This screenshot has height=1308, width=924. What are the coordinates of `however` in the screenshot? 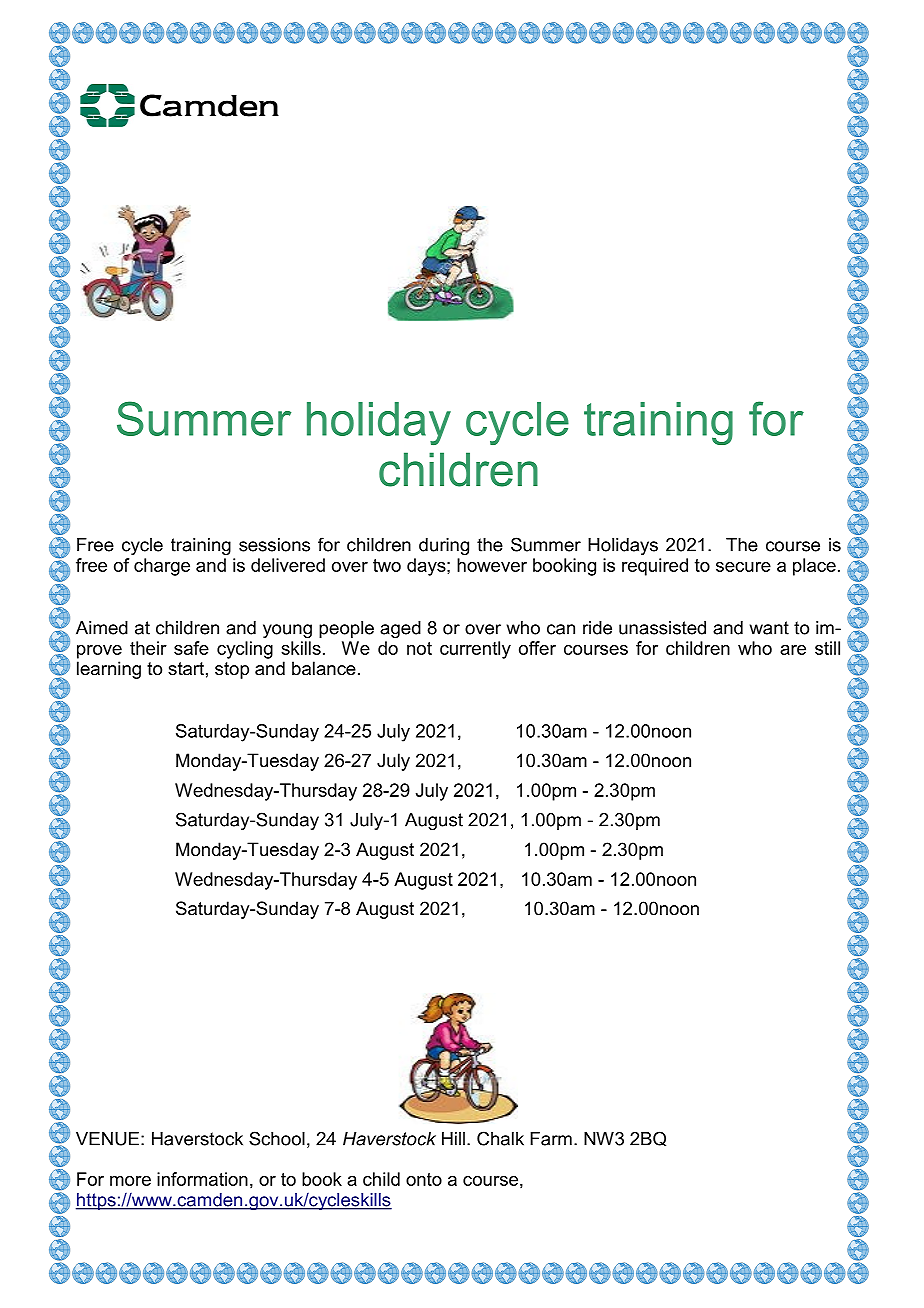 It's located at (492, 565).
